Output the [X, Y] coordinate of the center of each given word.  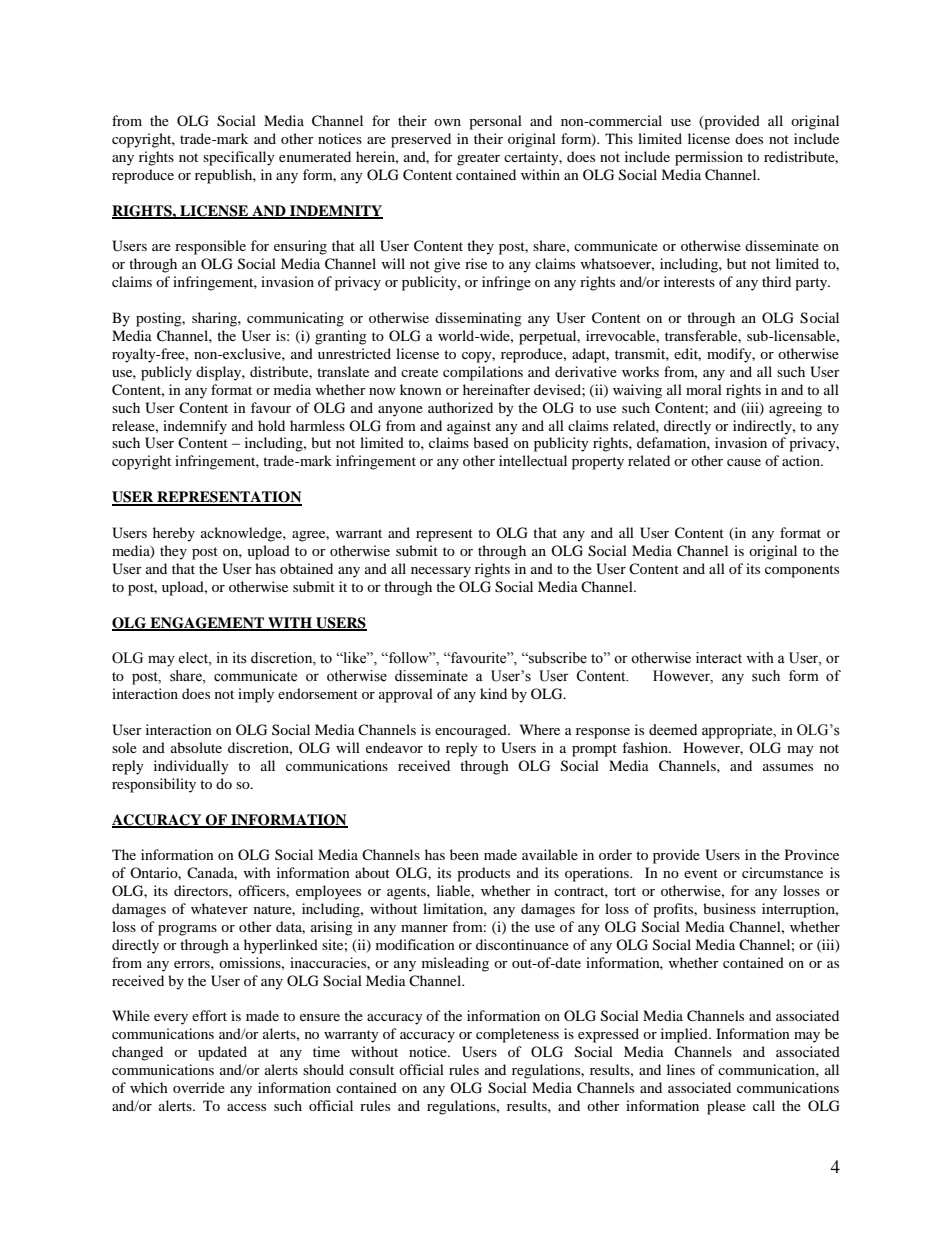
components [802, 571]
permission [709, 158]
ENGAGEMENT [207, 624]
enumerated [315, 156]
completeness [517, 1035]
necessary [441, 572]
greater [478, 159]
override [199, 1087]
